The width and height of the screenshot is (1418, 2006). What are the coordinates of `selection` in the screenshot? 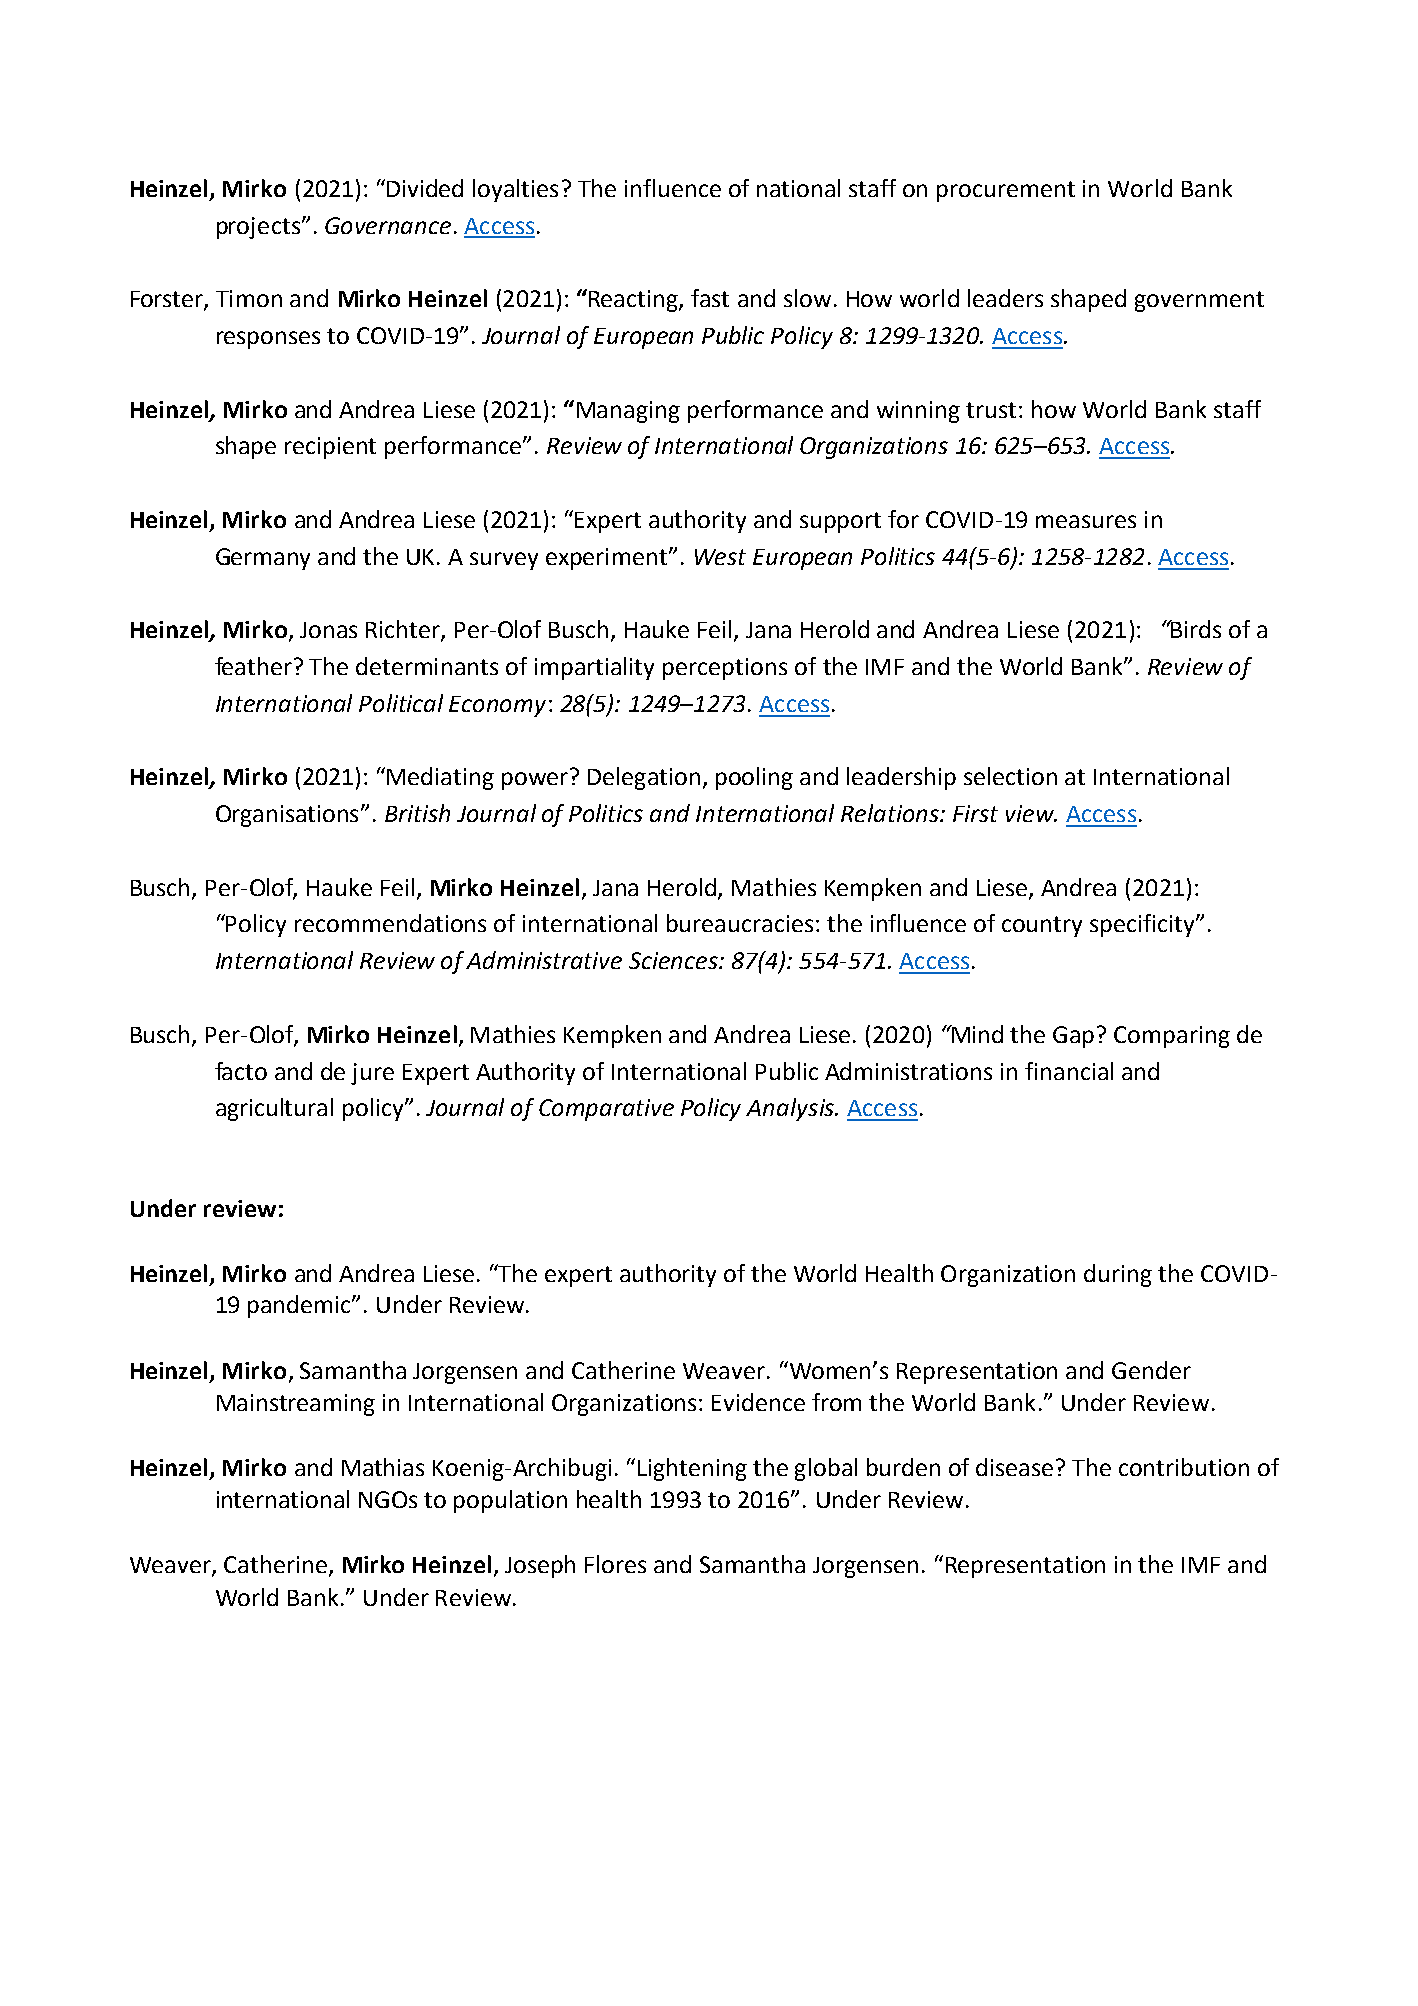 It's located at (1010, 776).
